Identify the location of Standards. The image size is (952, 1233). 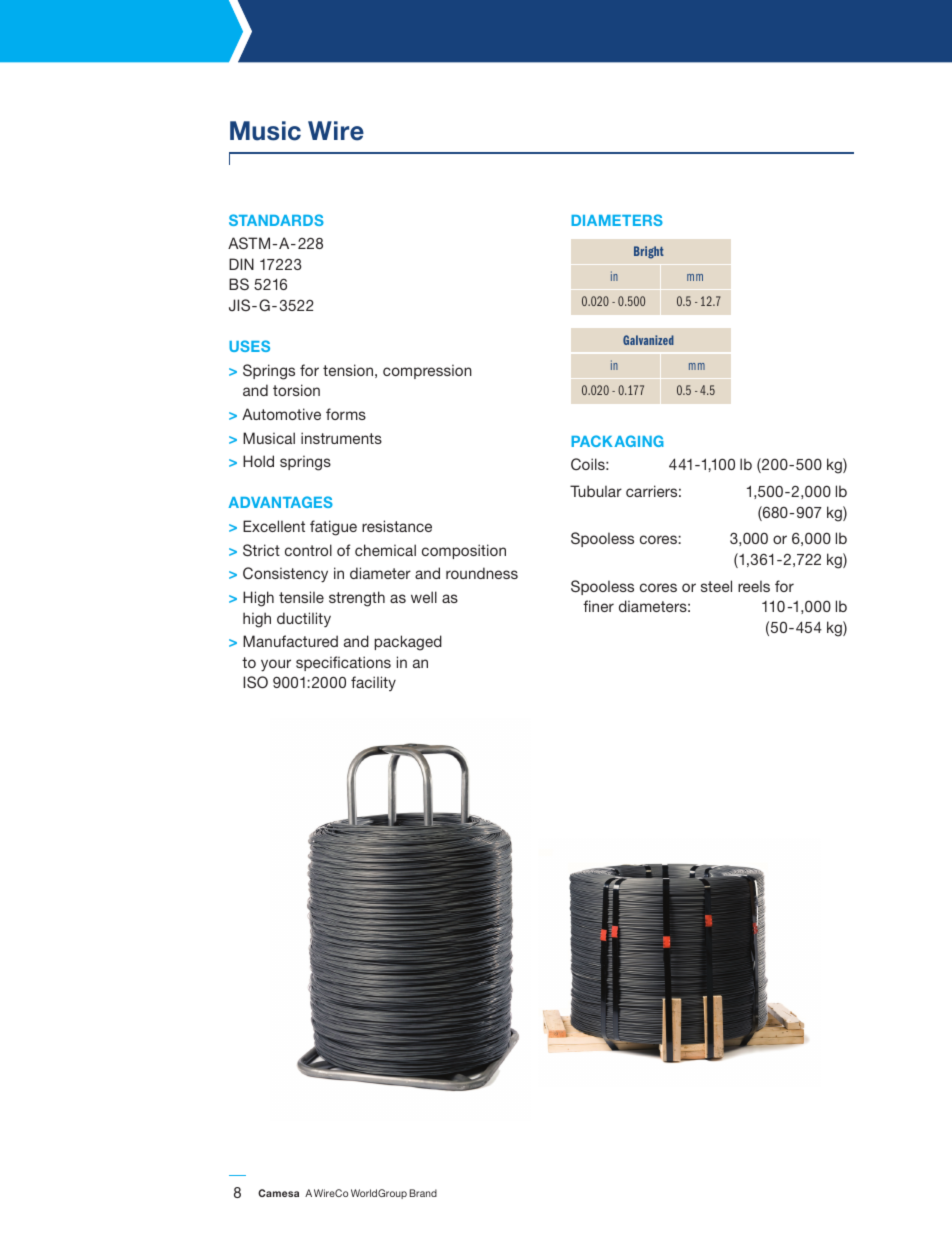
(276, 220).
